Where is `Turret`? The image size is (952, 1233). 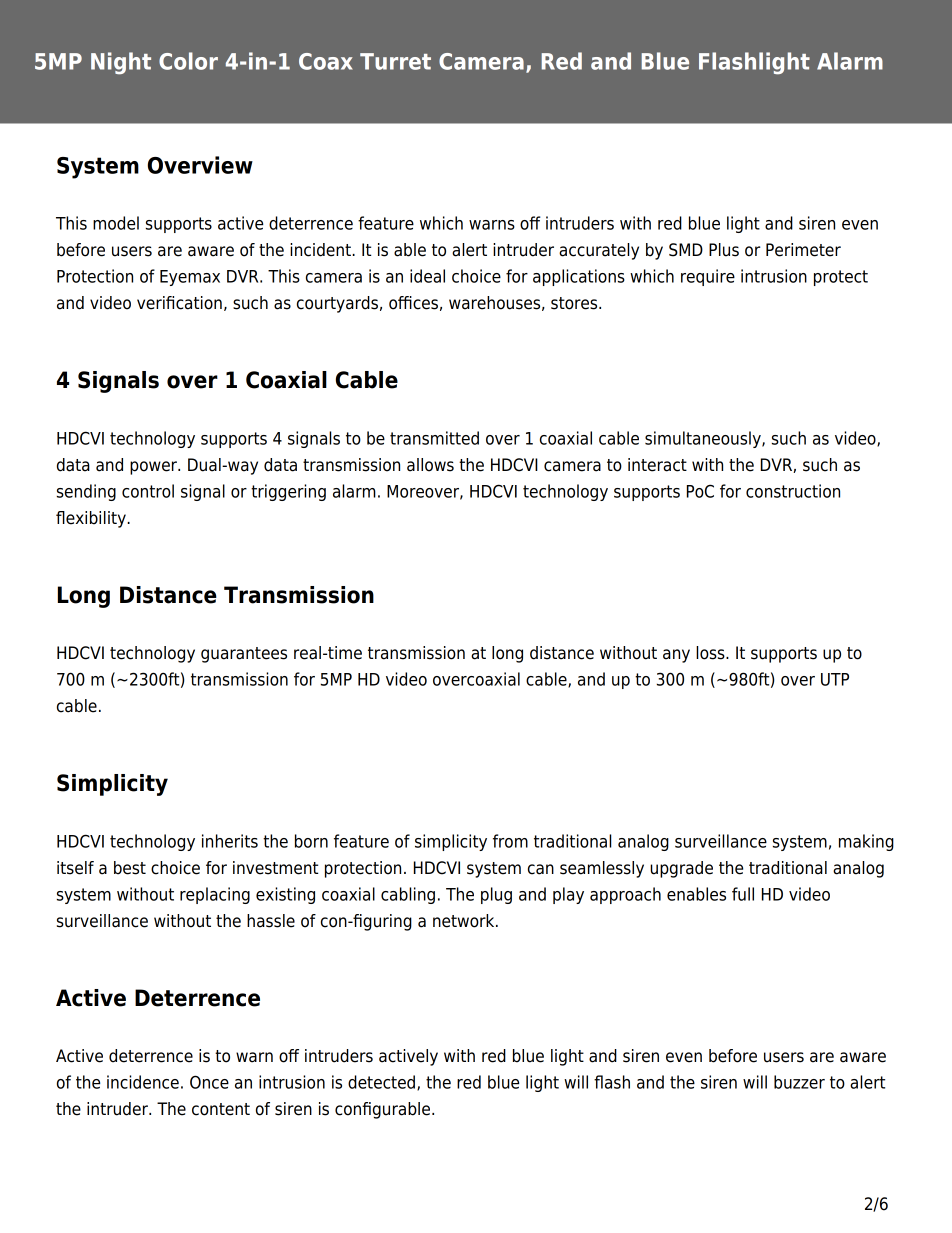
Turret is located at coordinates (395, 61).
